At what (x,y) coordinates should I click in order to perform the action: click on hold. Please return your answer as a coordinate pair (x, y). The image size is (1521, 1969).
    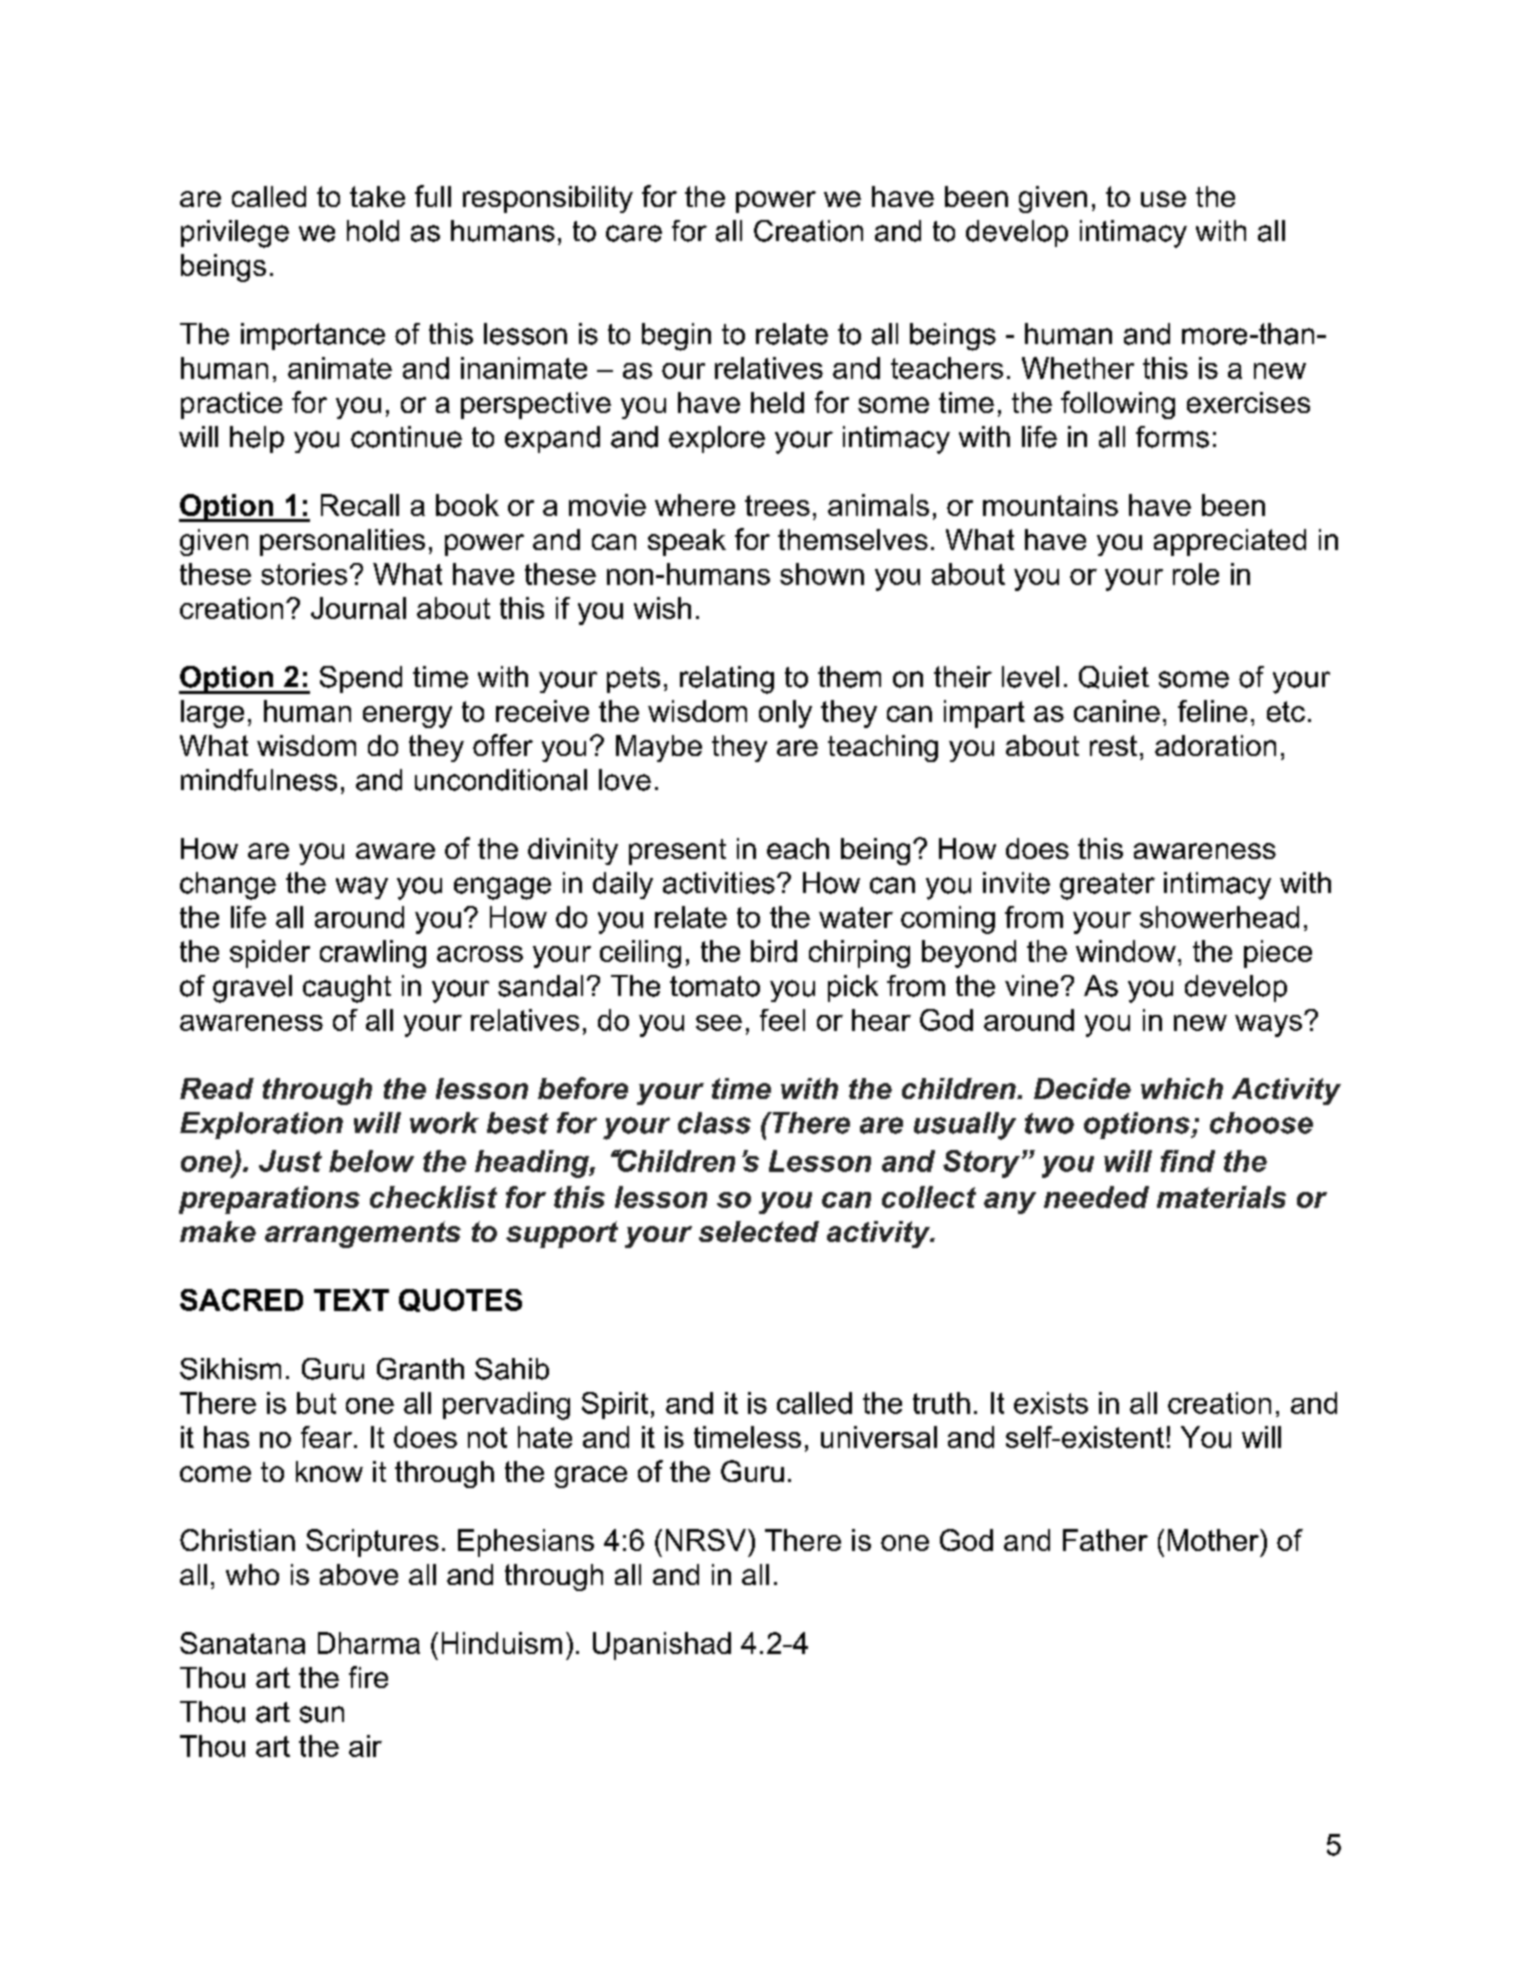
    Looking at the image, I should click on (373, 231).
